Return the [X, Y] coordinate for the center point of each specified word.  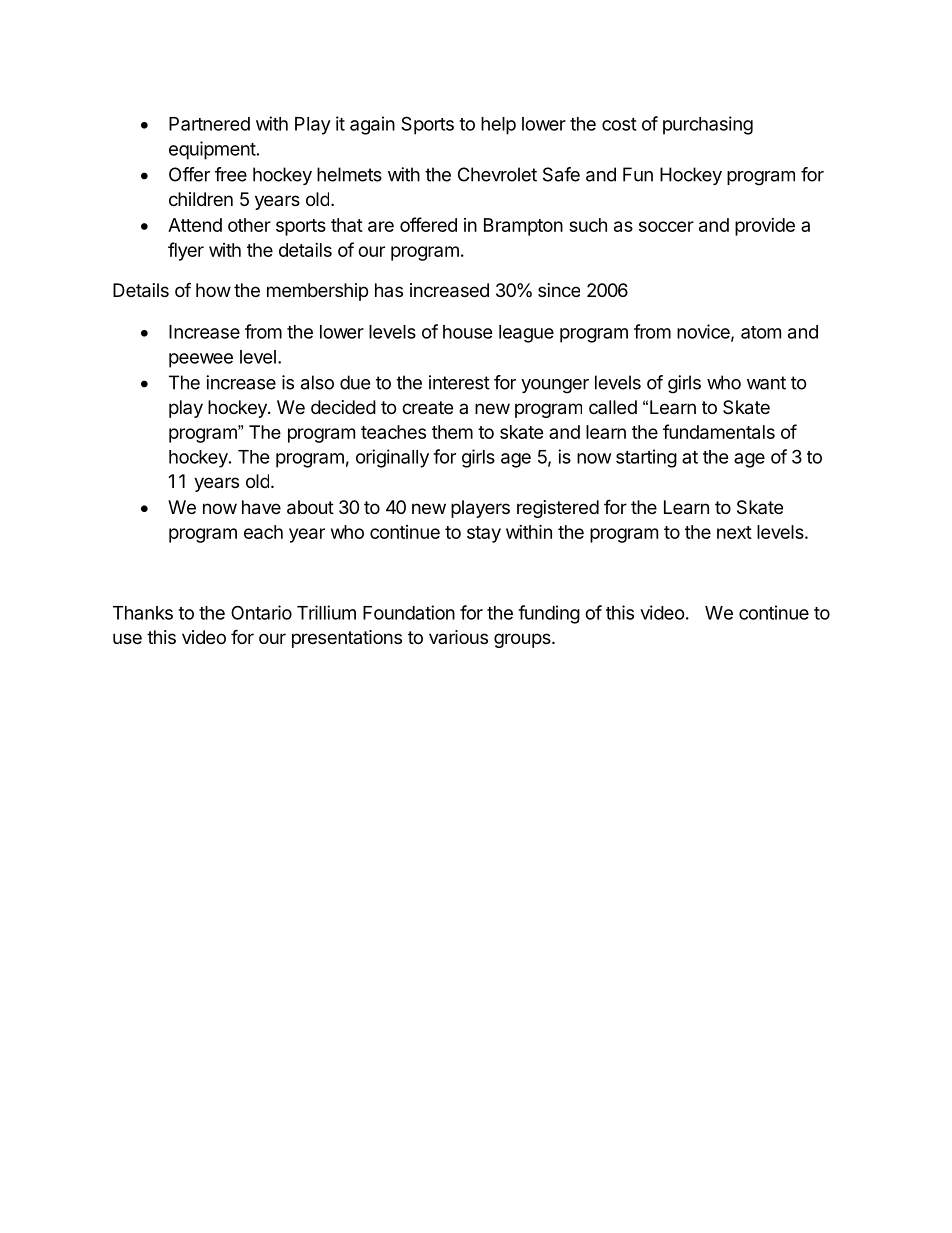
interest [459, 382]
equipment [212, 150]
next [734, 532]
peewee [201, 360]
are [381, 226]
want [766, 383]
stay [484, 534]
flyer [186, 251]
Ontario [261, 612]
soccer [666, 226]
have [261, 507]
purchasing [708, 125]
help [498, 126]
